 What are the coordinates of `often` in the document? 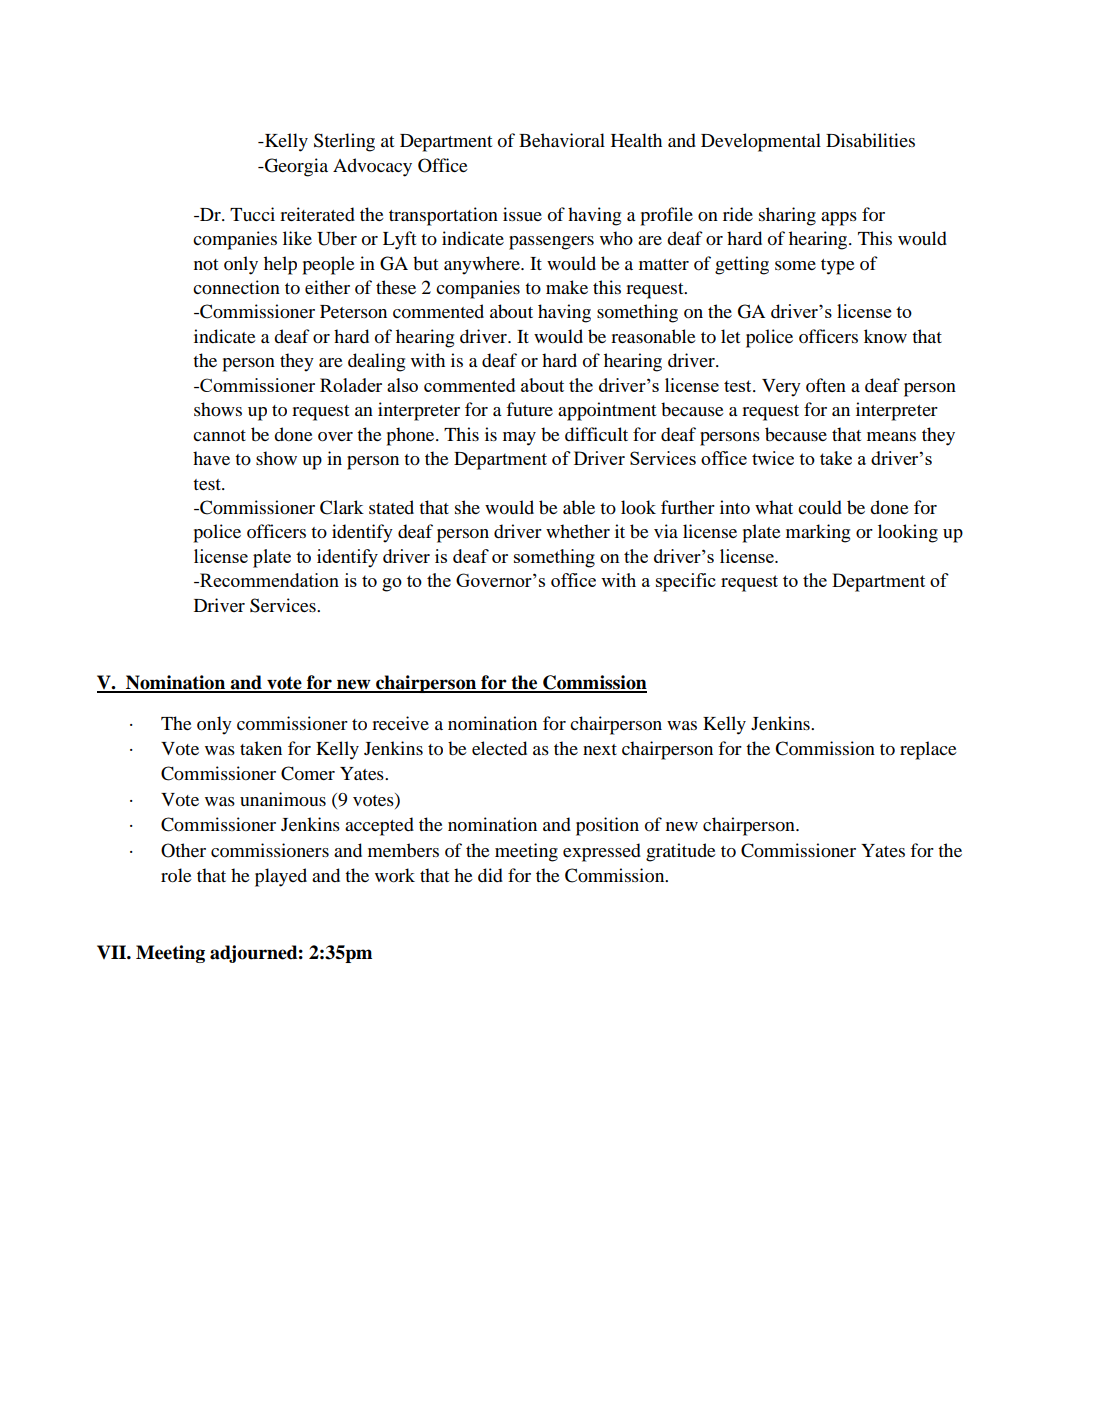 It's located at (826, 385).
